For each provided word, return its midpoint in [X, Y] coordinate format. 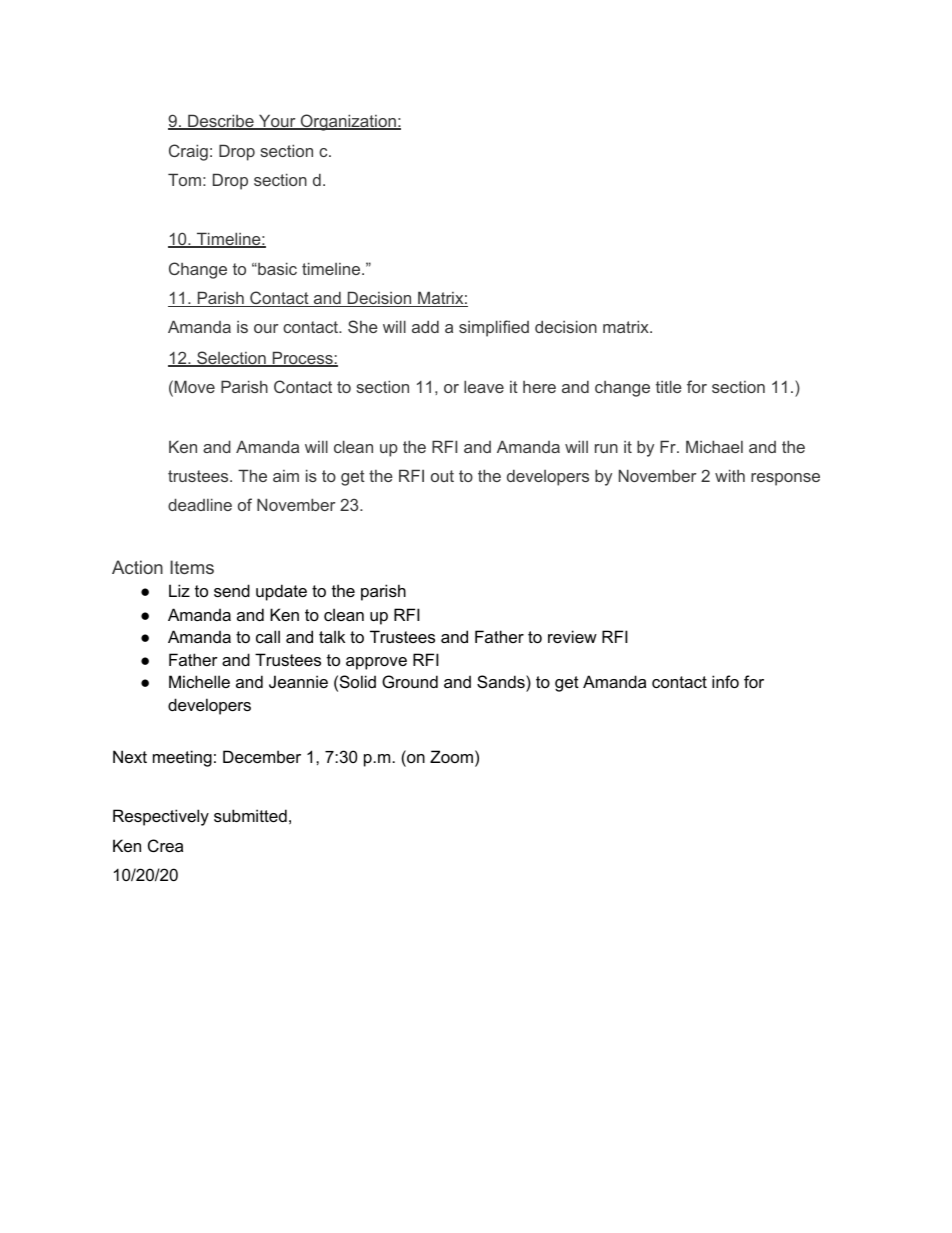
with [730, 475]
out [442, 476]
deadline [200, 504]
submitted [250, 815]
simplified [494, 328]
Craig [188, 152]
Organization [348, 122]
